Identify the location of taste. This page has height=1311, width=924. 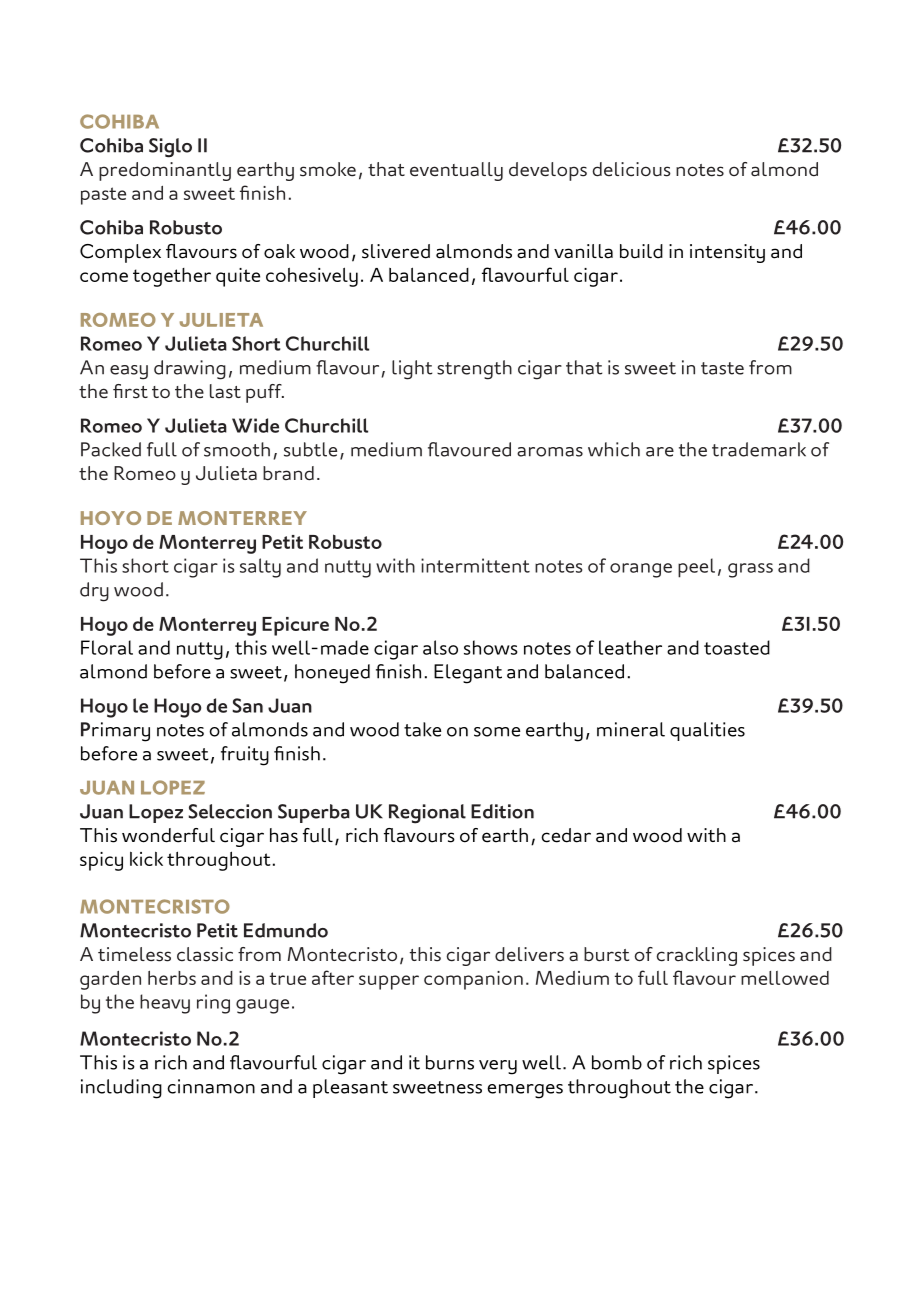
(722, 368).
